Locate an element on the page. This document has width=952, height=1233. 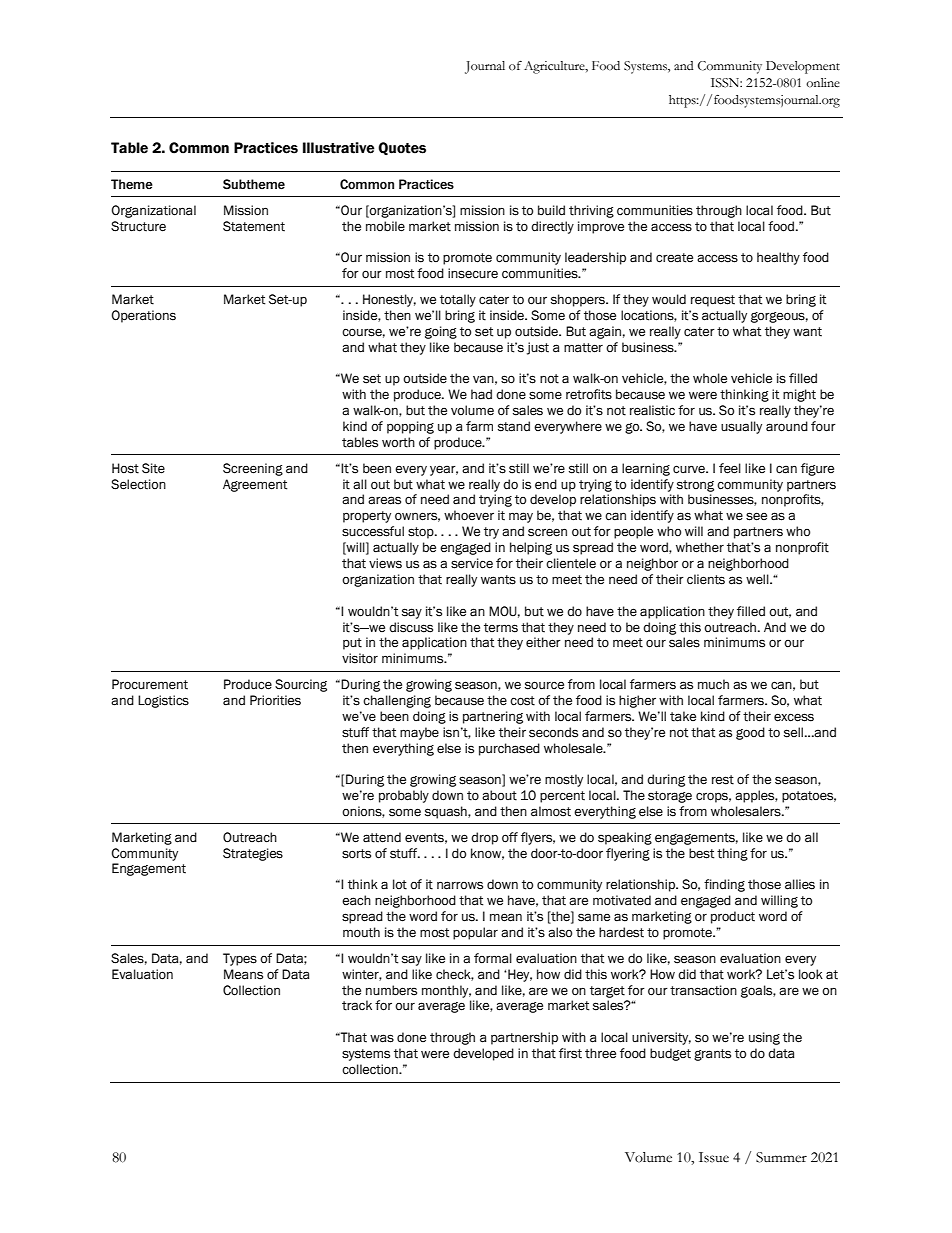
Strategies is located at coordinates (253, 854).
